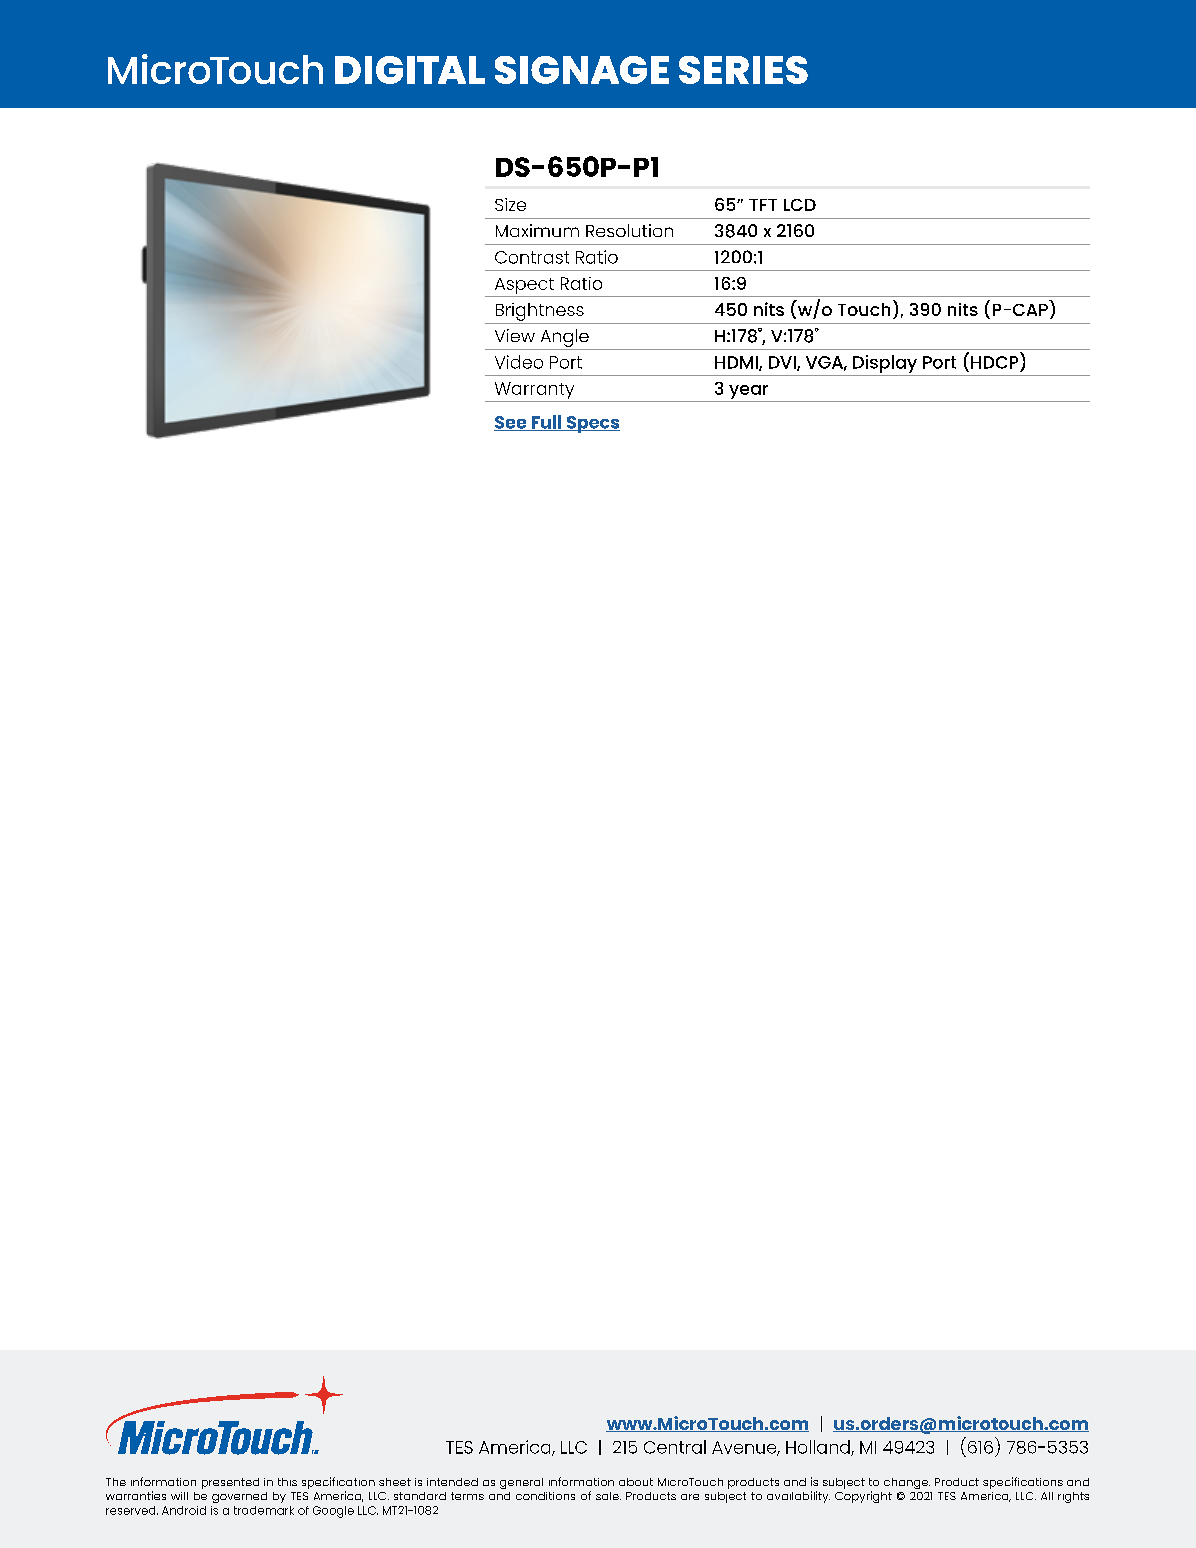  What do you see at coordinates (608, 1496) in the screenshot?
I see `sale` at bounding box center [608, 1496].
